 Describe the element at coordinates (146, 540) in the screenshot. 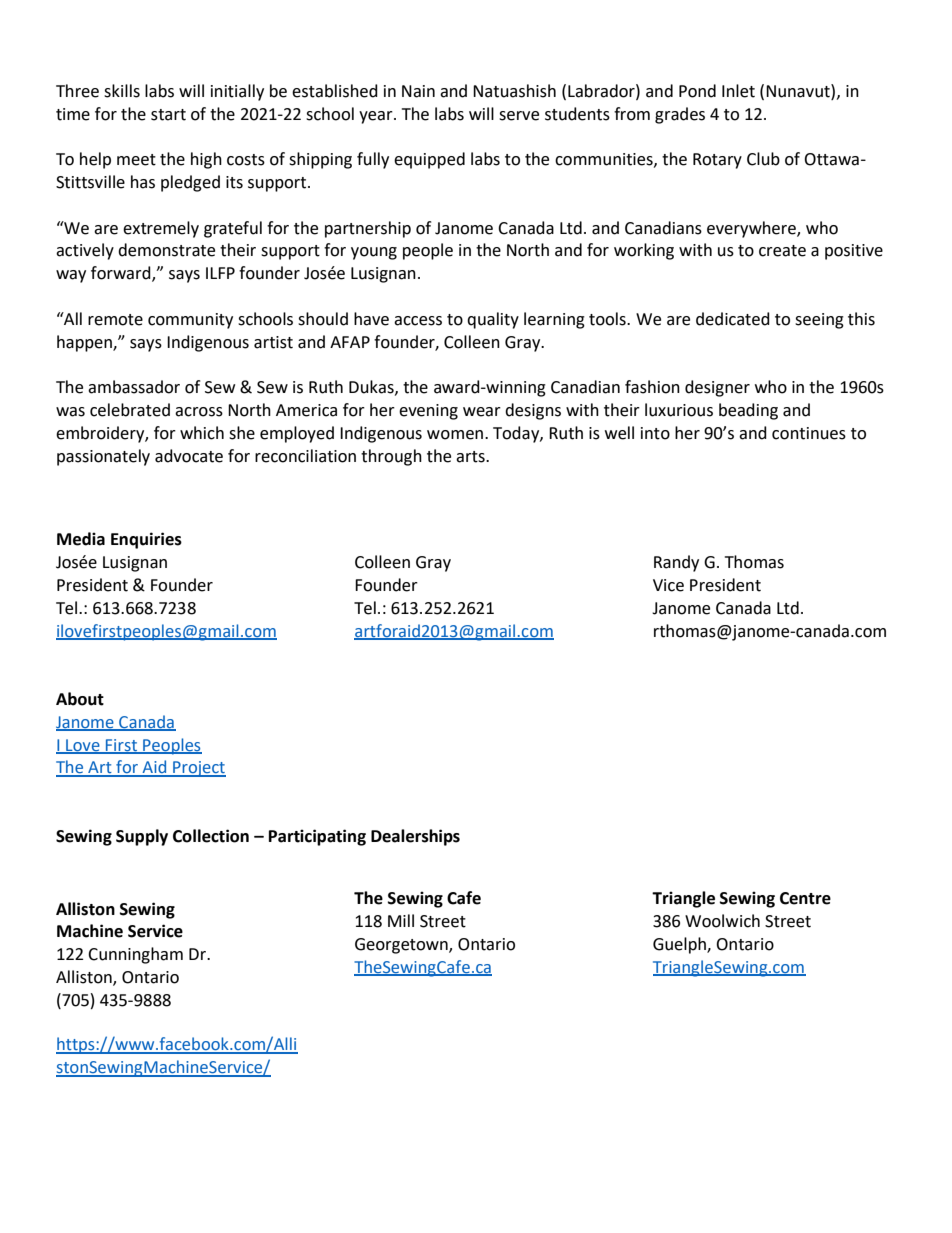

I see `Enquiries` at that location.
